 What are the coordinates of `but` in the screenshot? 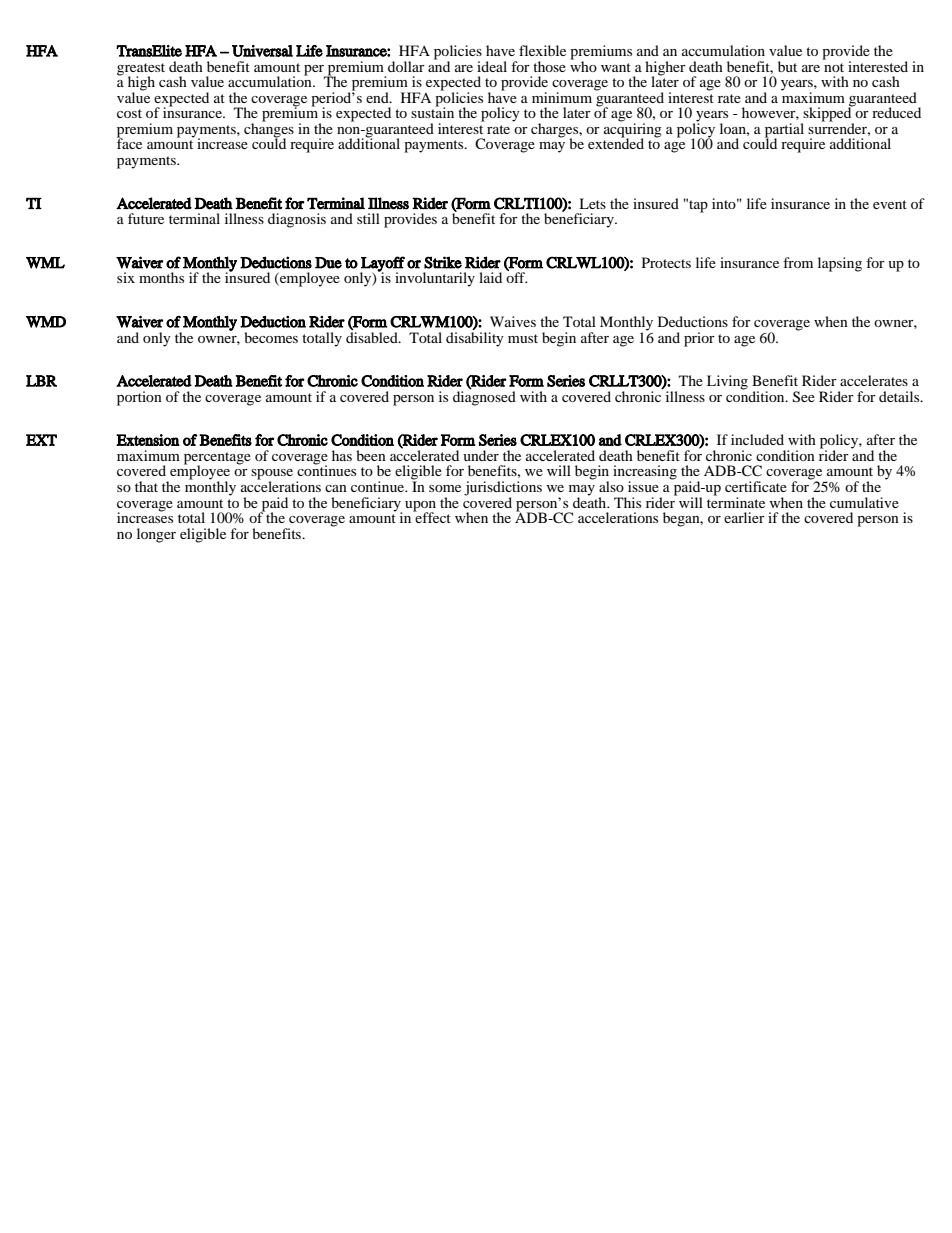 It's located at (787, 66).
